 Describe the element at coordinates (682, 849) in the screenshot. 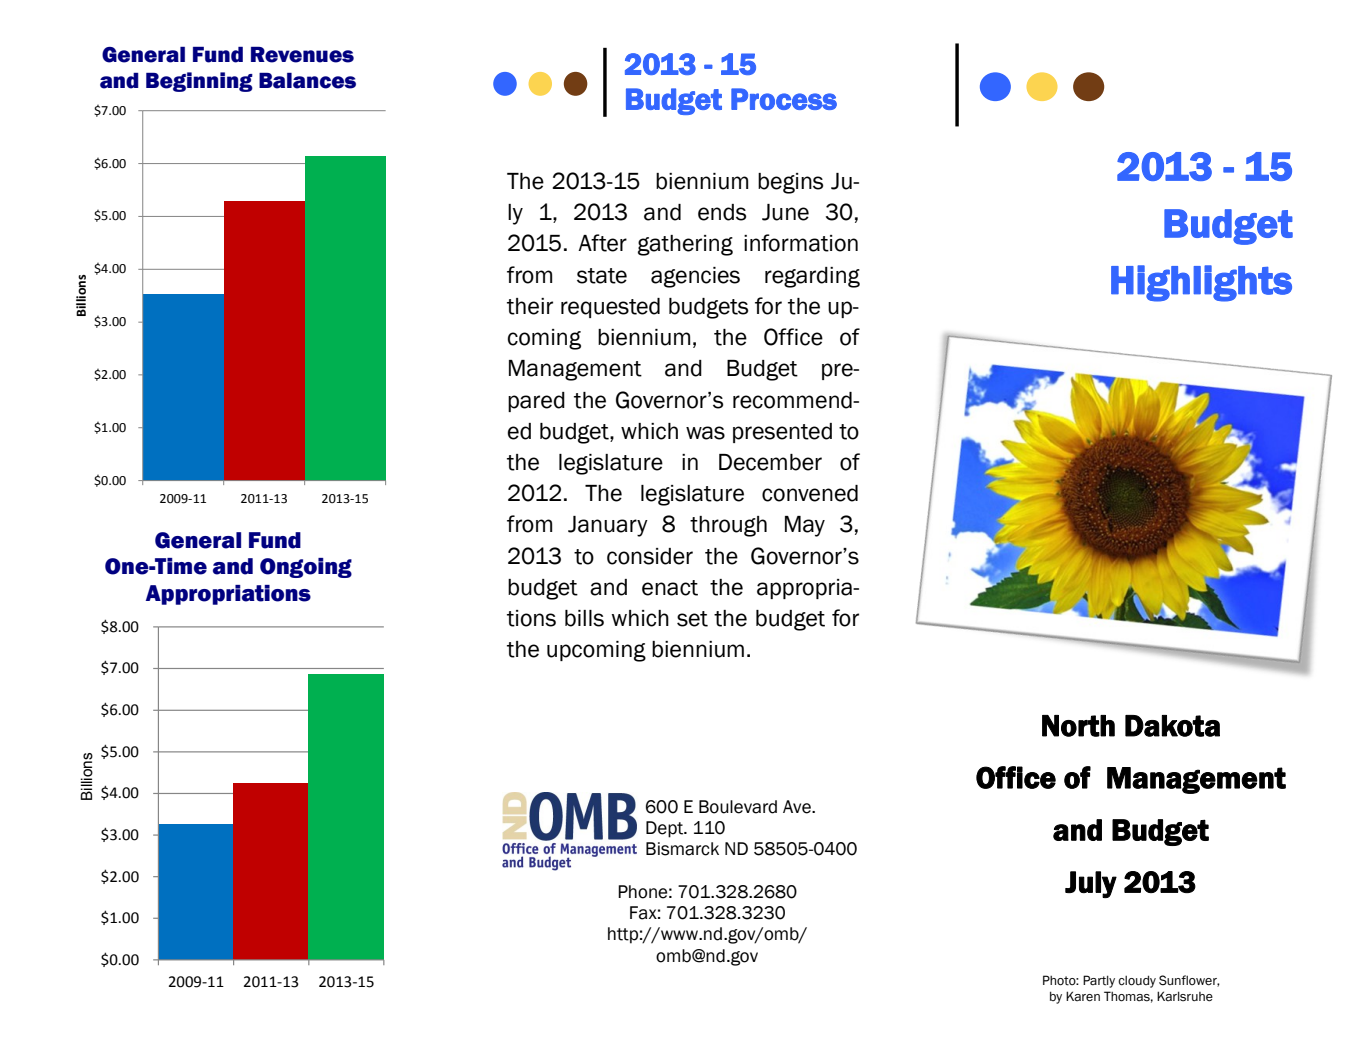

I see `Bismarck` at that location.
